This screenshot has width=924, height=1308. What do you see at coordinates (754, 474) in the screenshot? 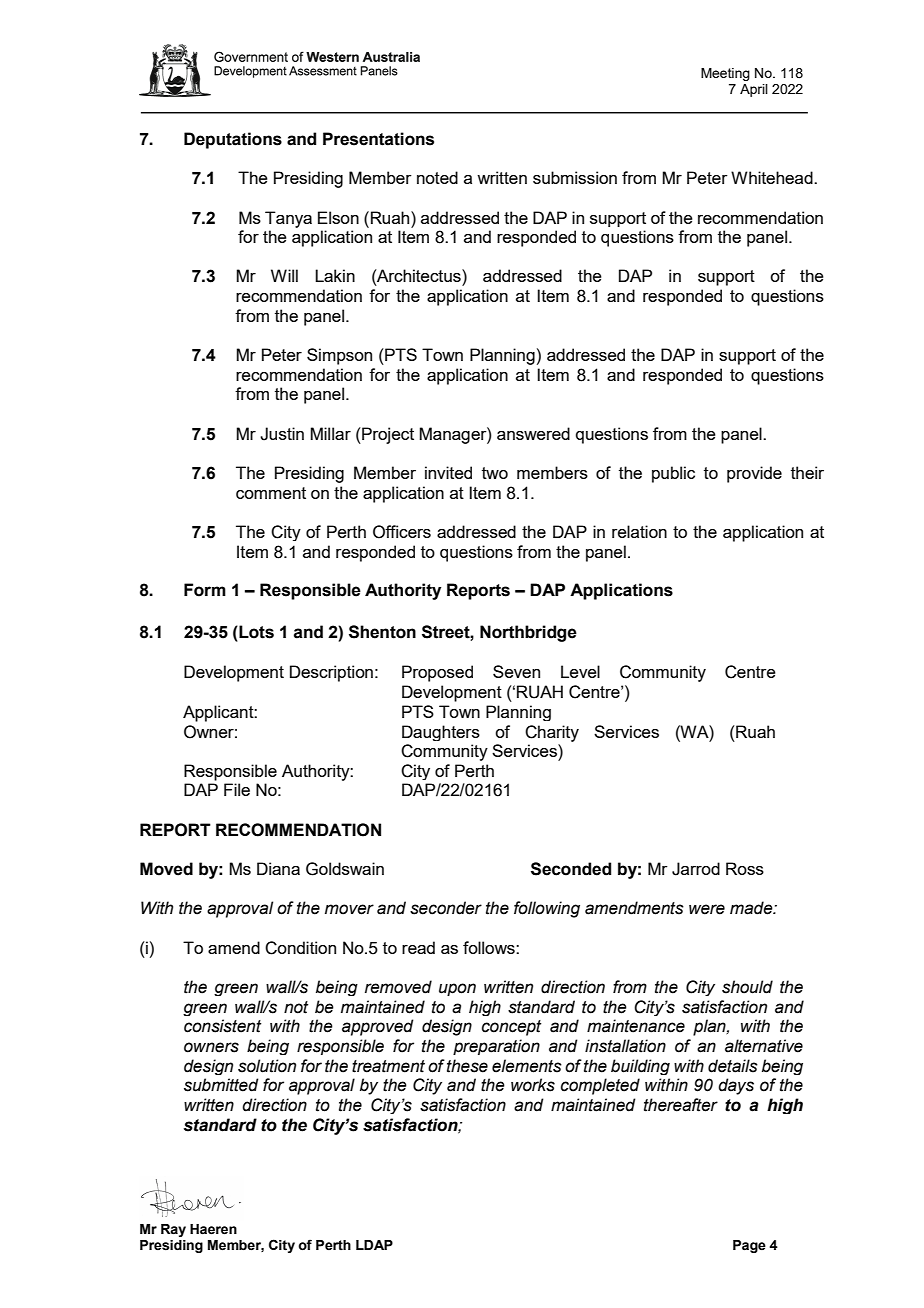
I see `provide` at bounding box center [754, 474].
